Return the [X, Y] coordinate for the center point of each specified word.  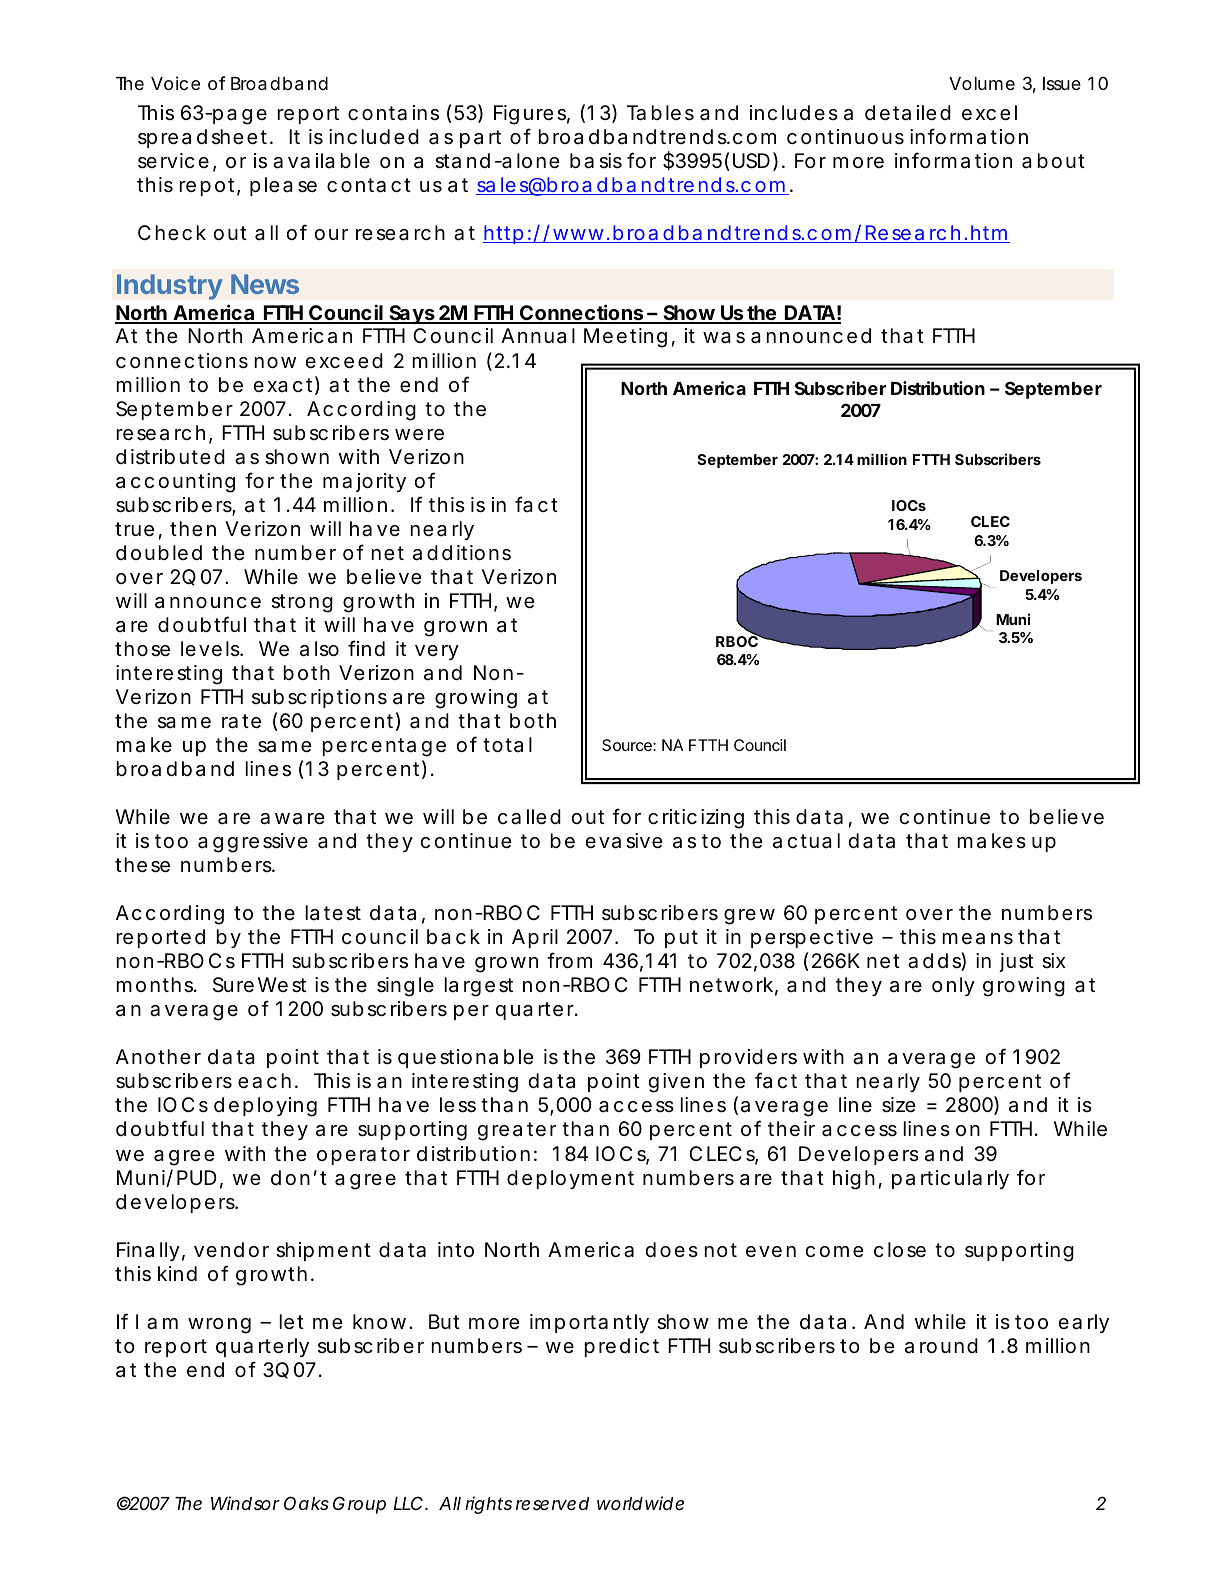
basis [596, 161]
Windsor [245, 1503]
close [900, 1250]
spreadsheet [204, 138]
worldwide [640, 1503]
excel [989, 113]
